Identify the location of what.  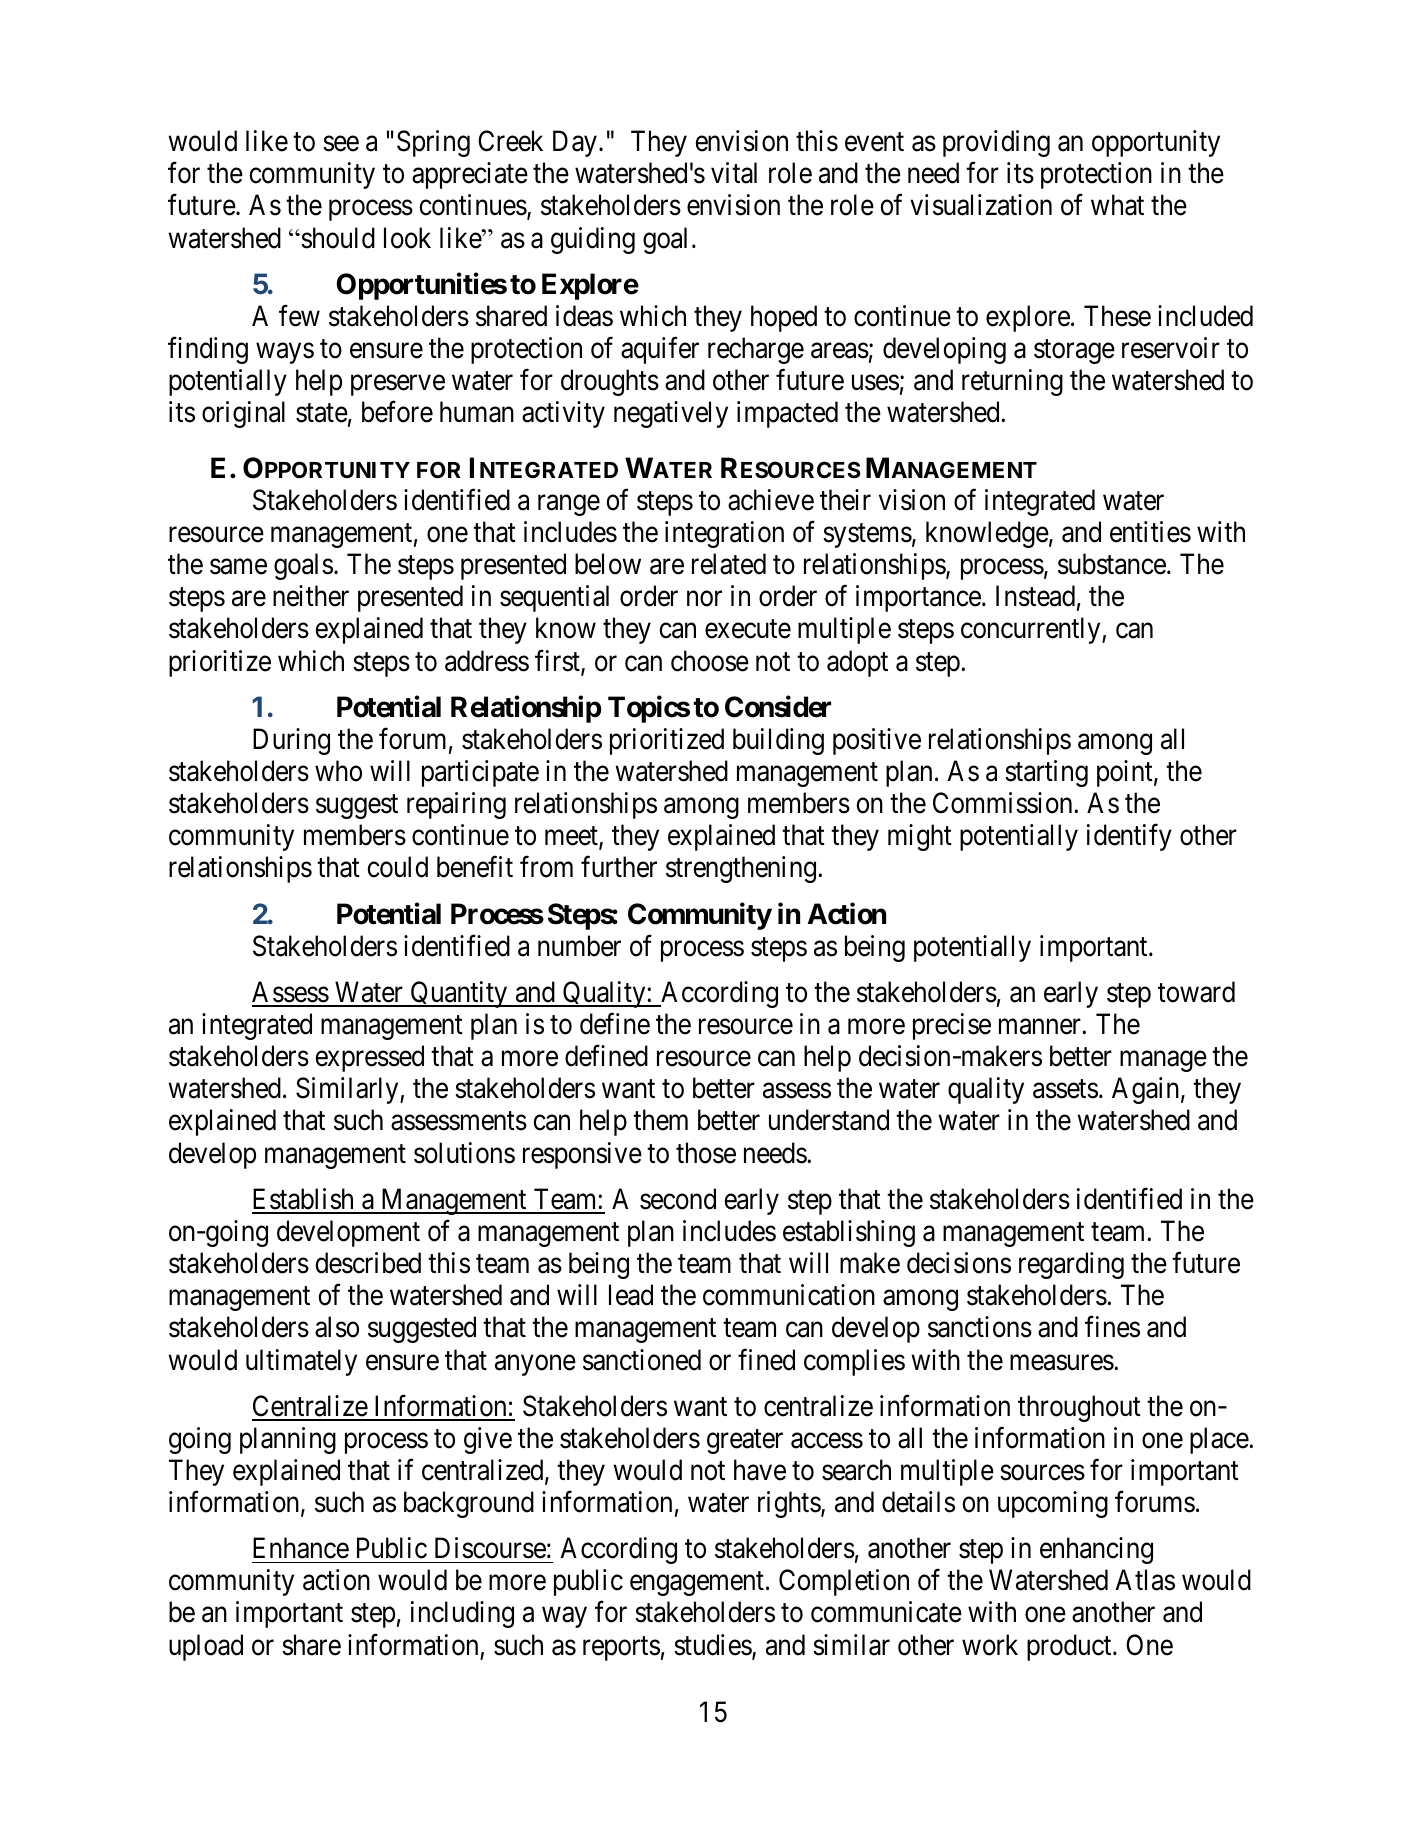
(1117, 205).
